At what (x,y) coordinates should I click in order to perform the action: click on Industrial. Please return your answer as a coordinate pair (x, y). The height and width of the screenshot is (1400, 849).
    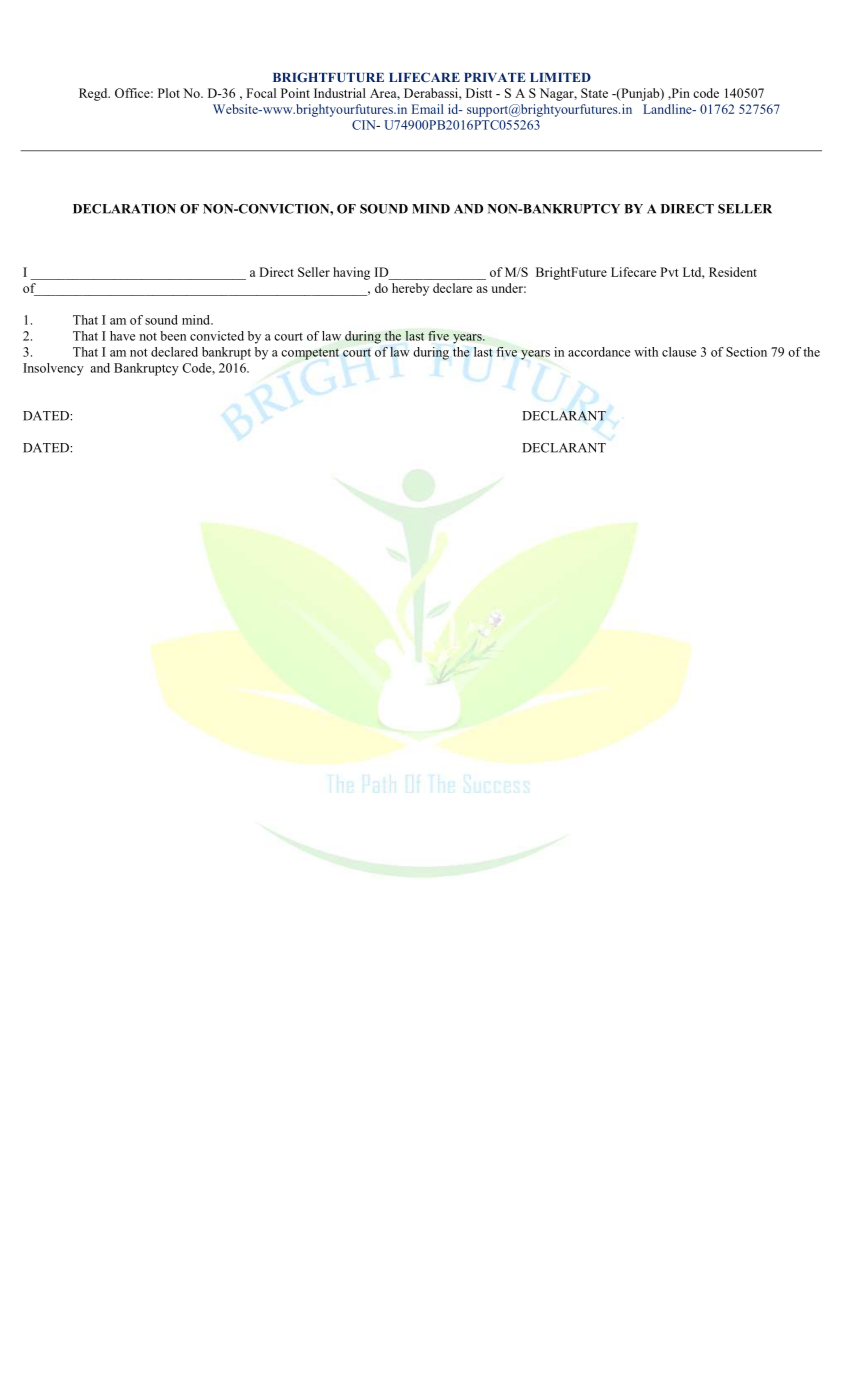
    Looking at the image, I should click on (340, 93).
